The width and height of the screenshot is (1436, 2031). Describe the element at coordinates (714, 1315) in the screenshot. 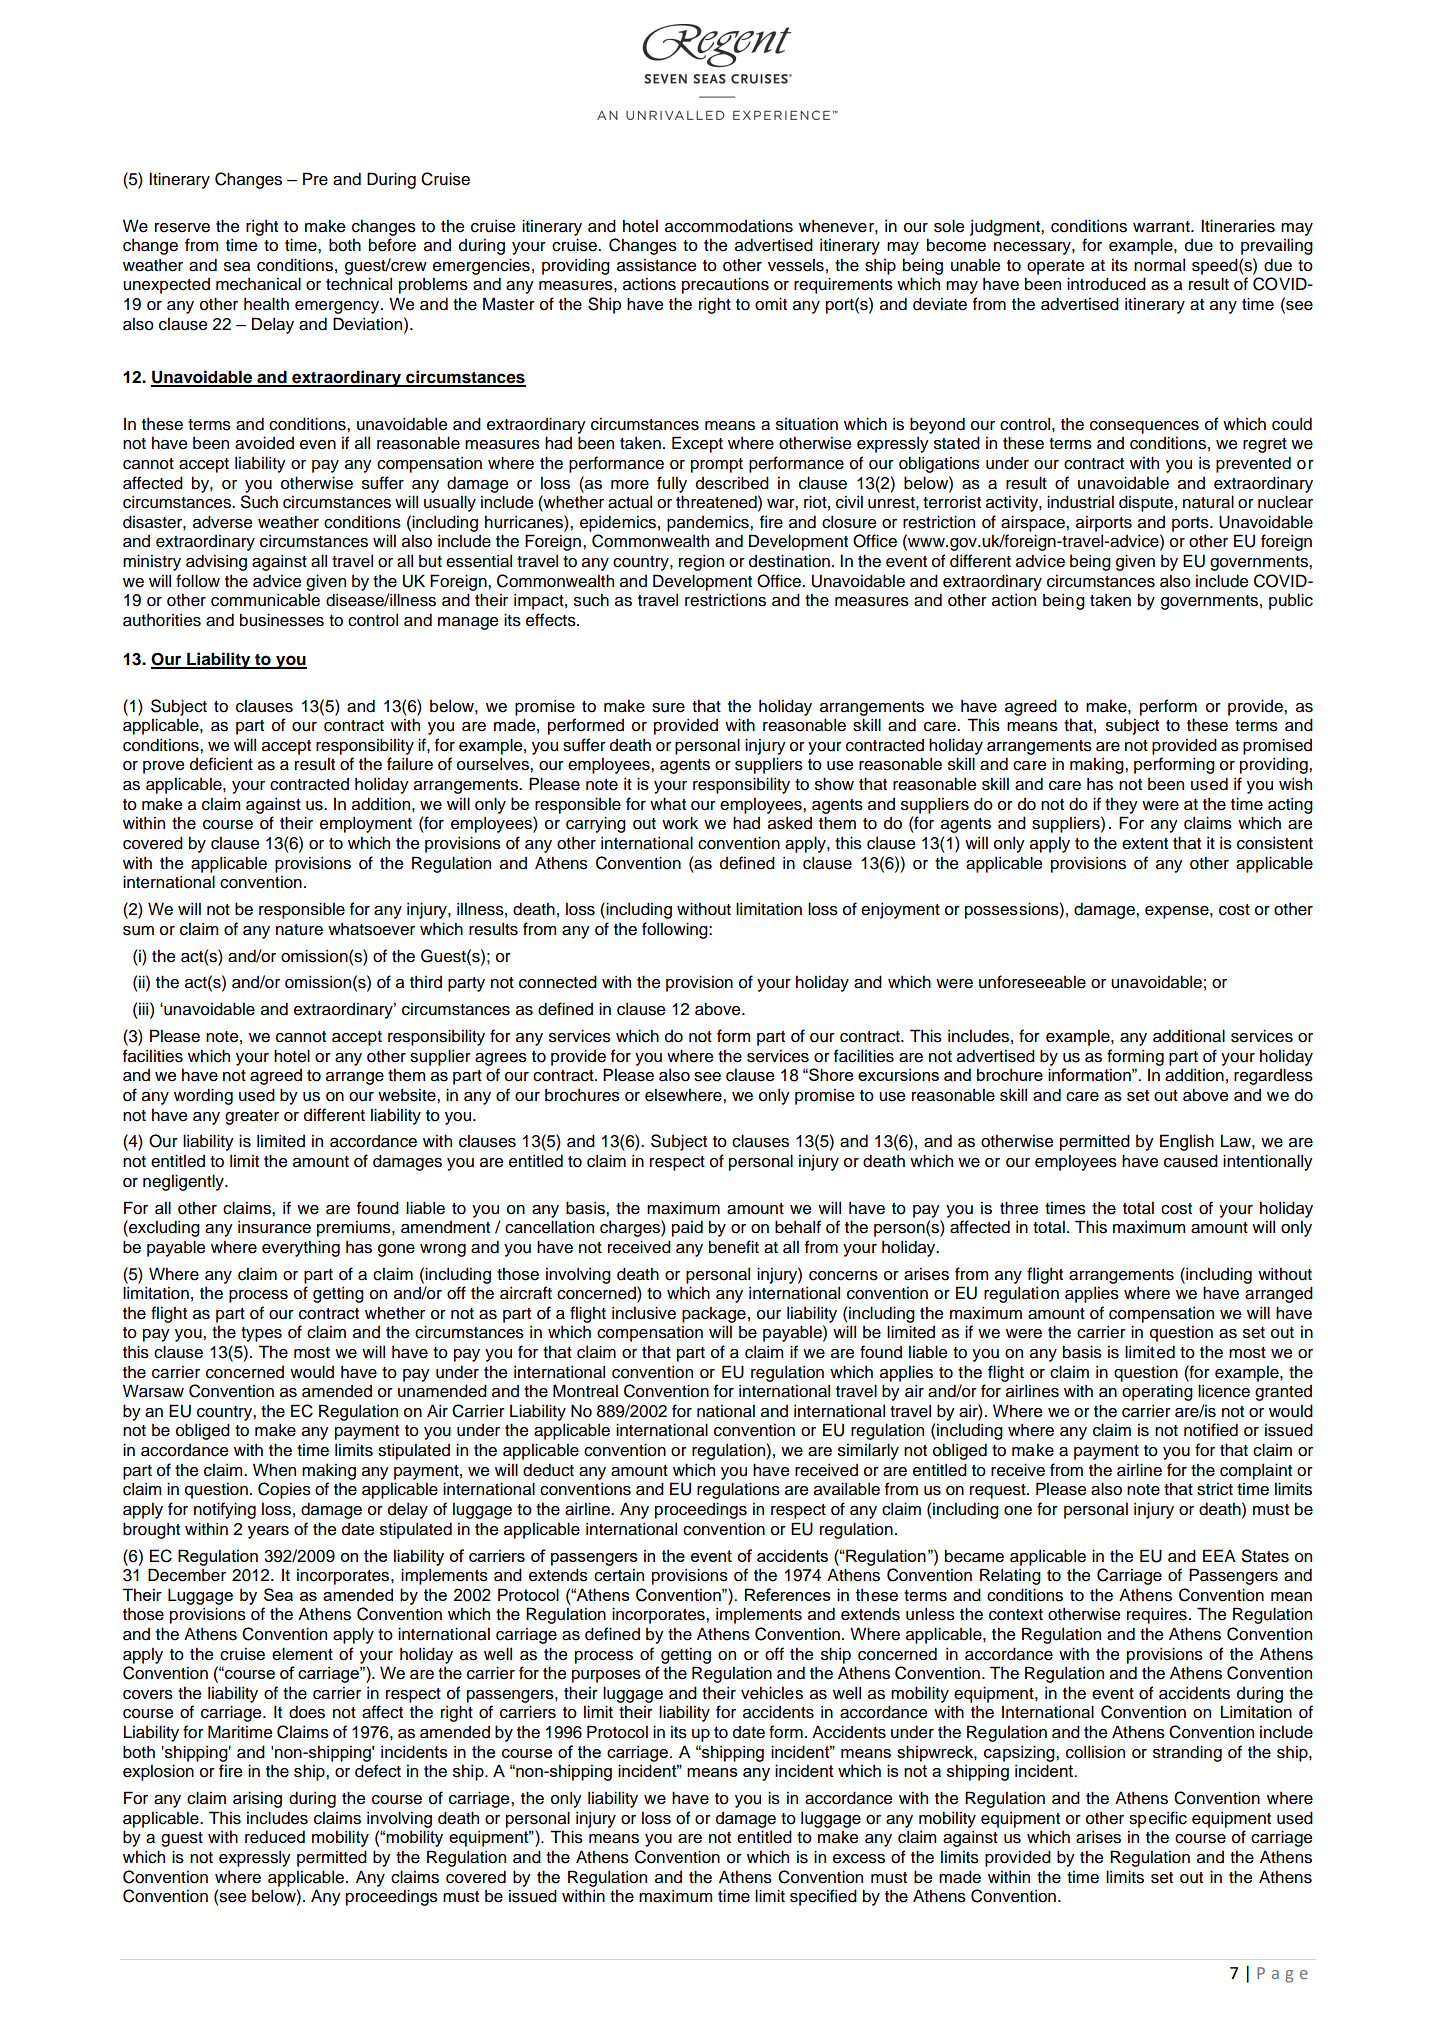

I see `package` at that location.
